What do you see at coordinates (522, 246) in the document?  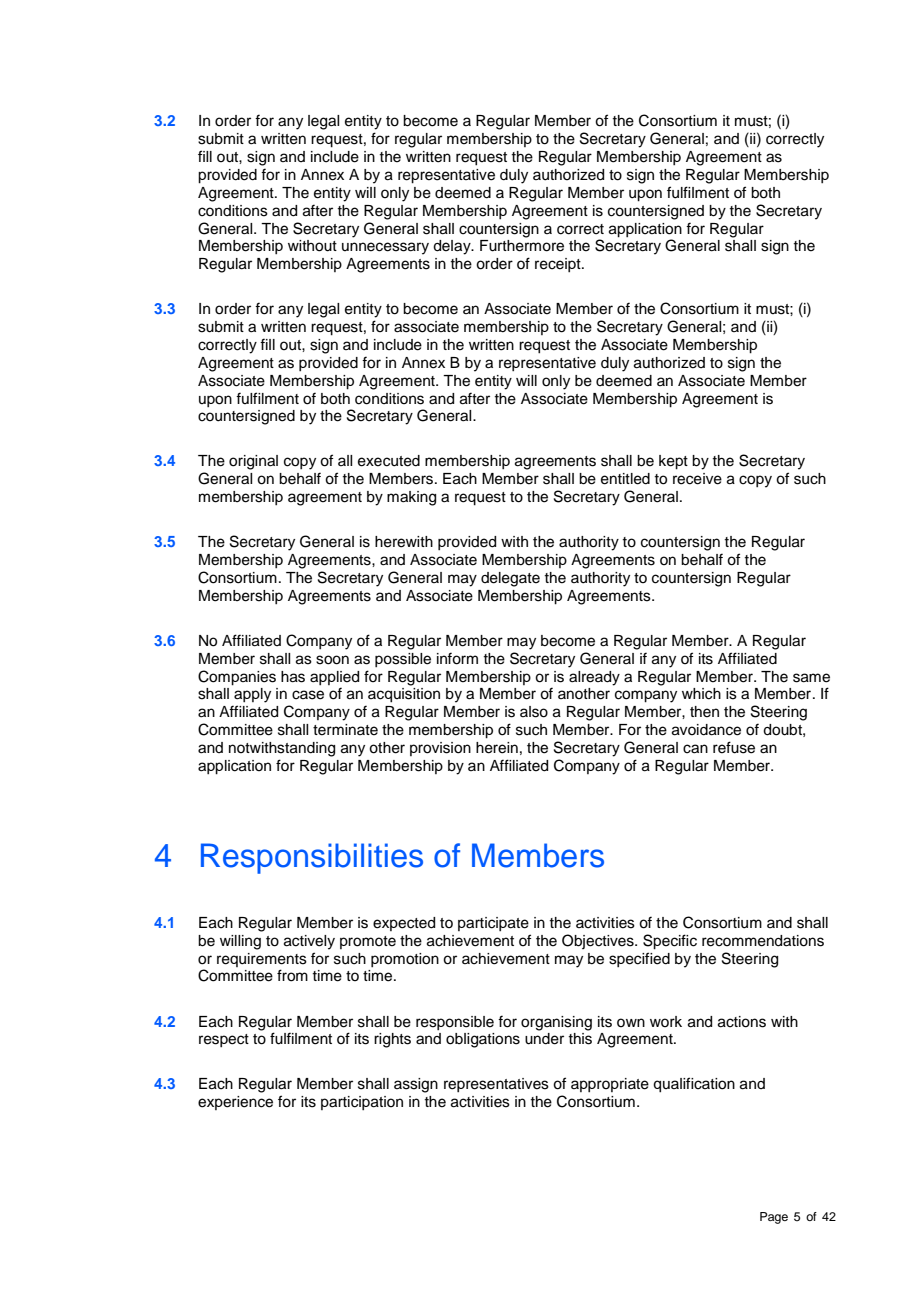 I see `Furthermore` at bounding box center [522, 246].
